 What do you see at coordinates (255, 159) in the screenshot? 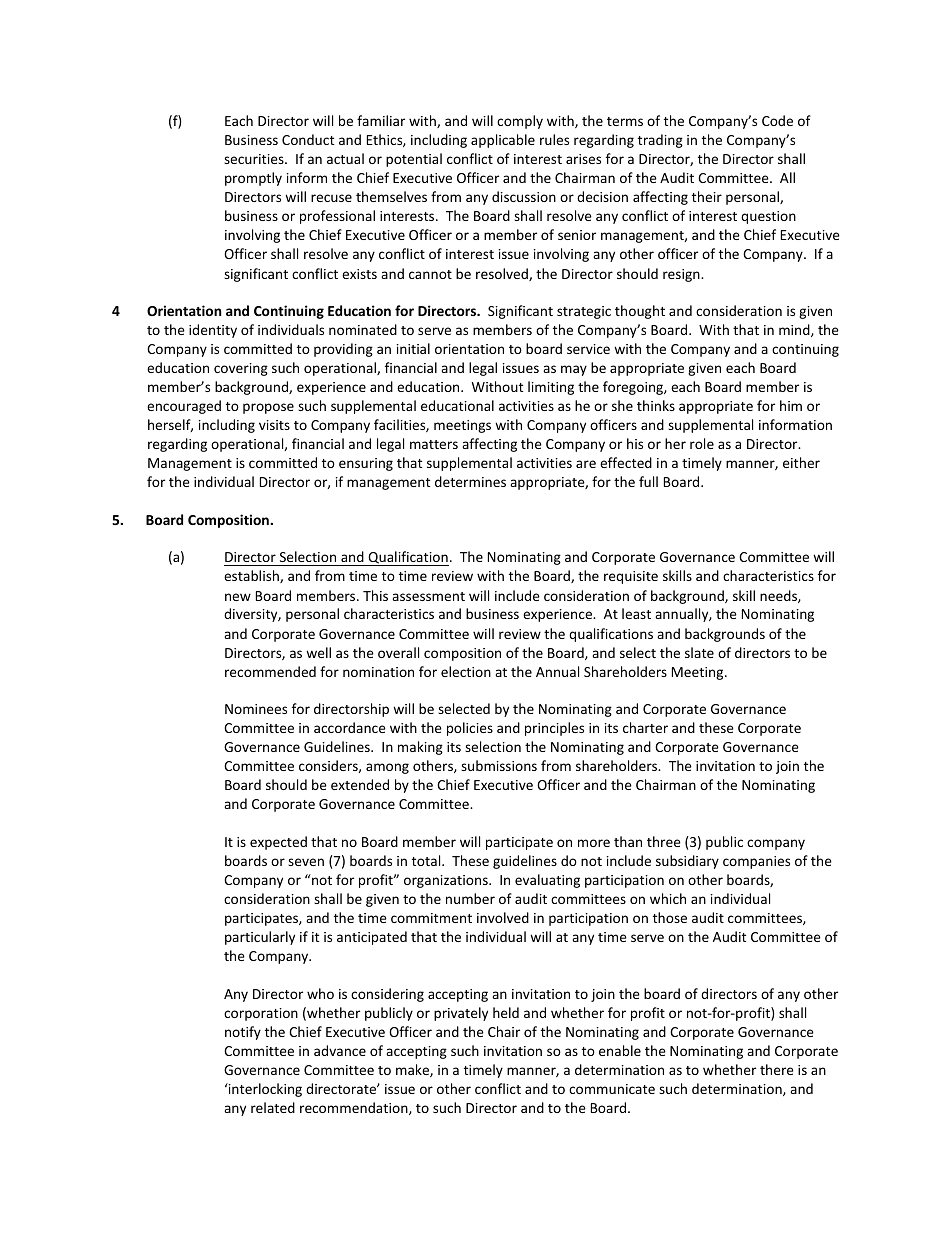
I see `securities` at bounding box center [255, 159].
